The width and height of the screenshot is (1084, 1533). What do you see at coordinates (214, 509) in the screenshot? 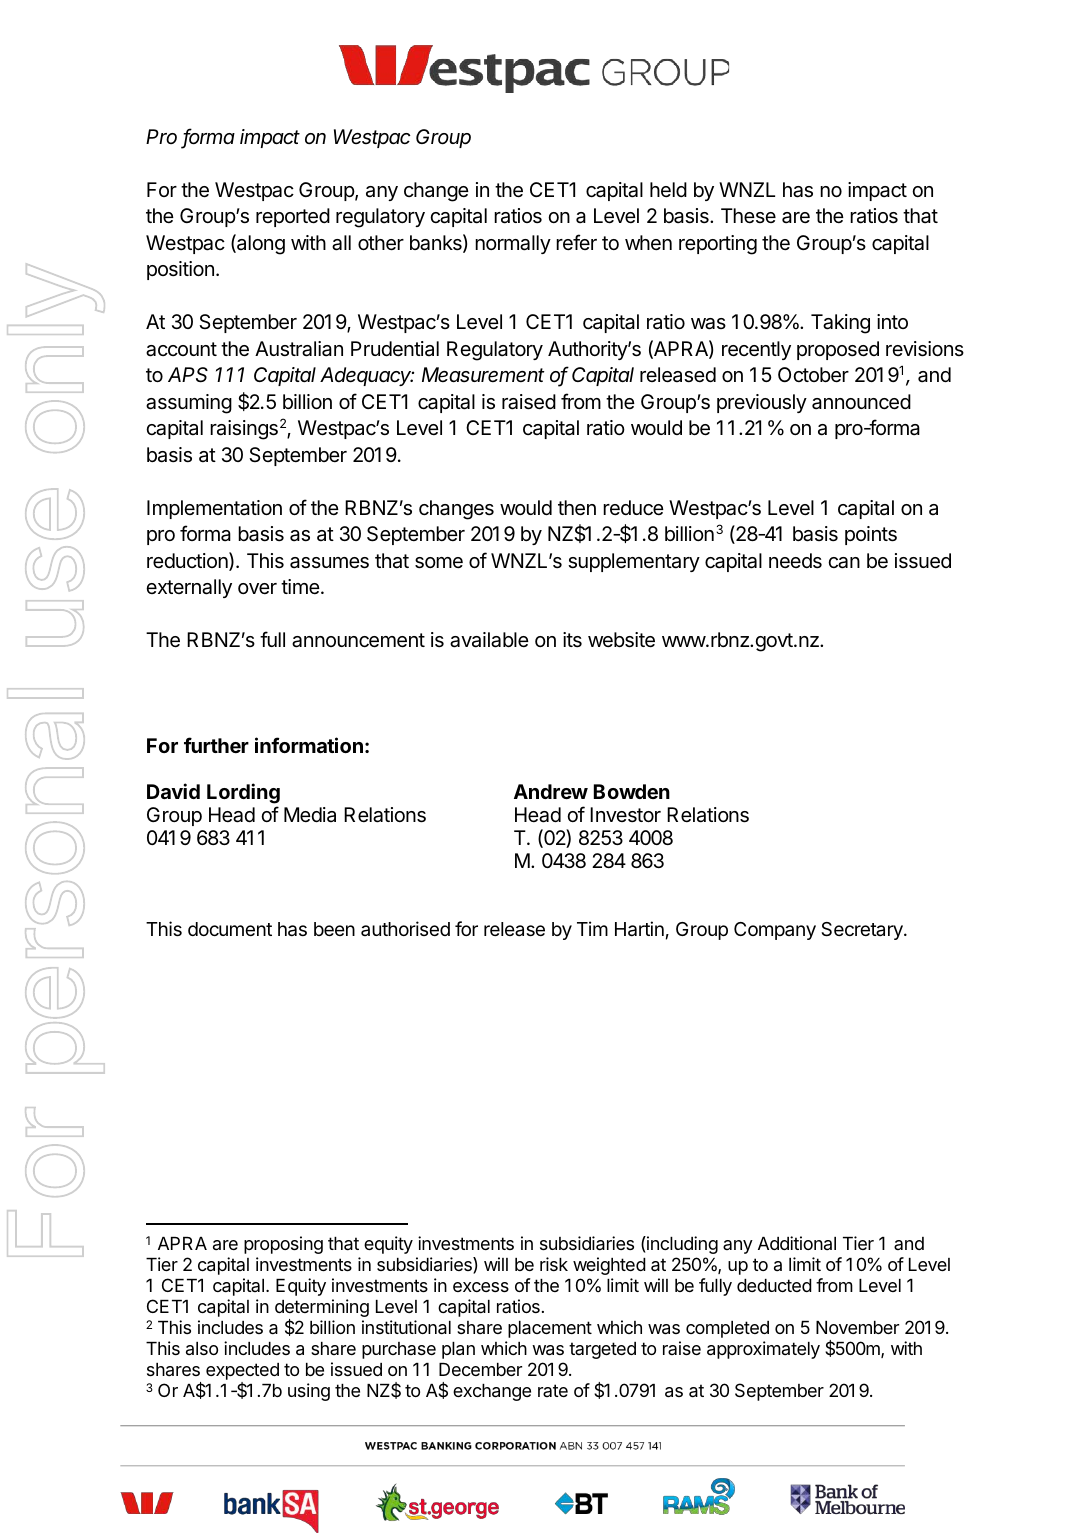
I see `Implementation` at bounding box center [214, 509].
